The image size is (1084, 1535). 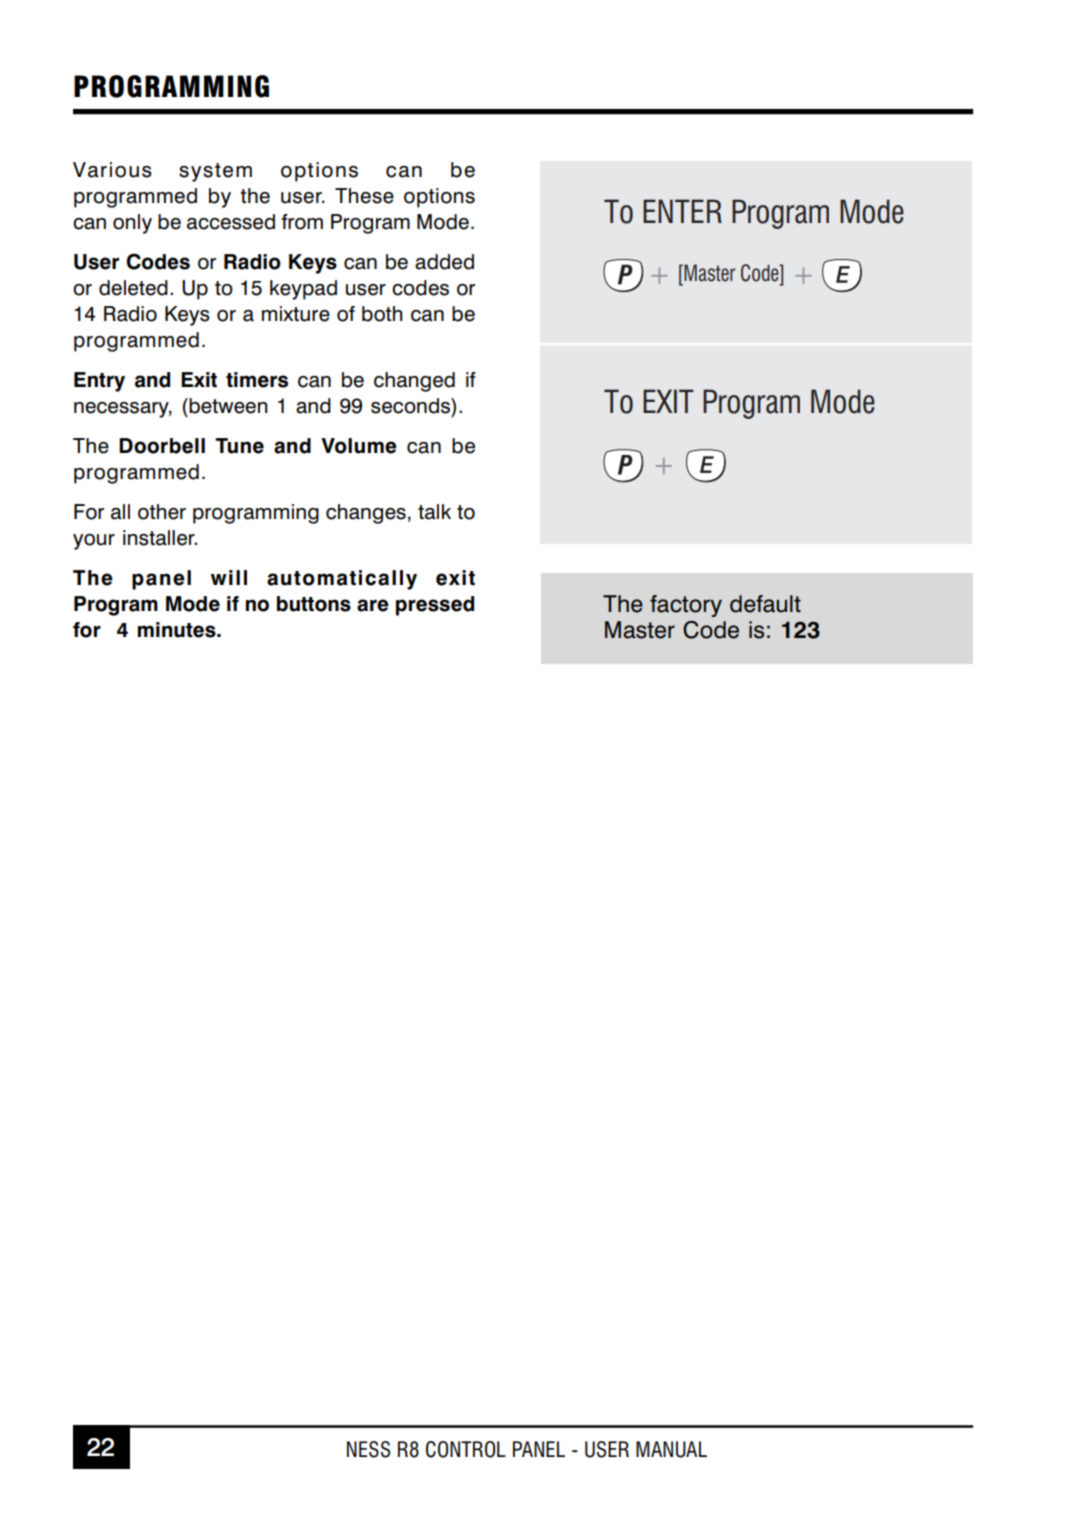 I want to click on ENTER, so click(x=682, y=211).
